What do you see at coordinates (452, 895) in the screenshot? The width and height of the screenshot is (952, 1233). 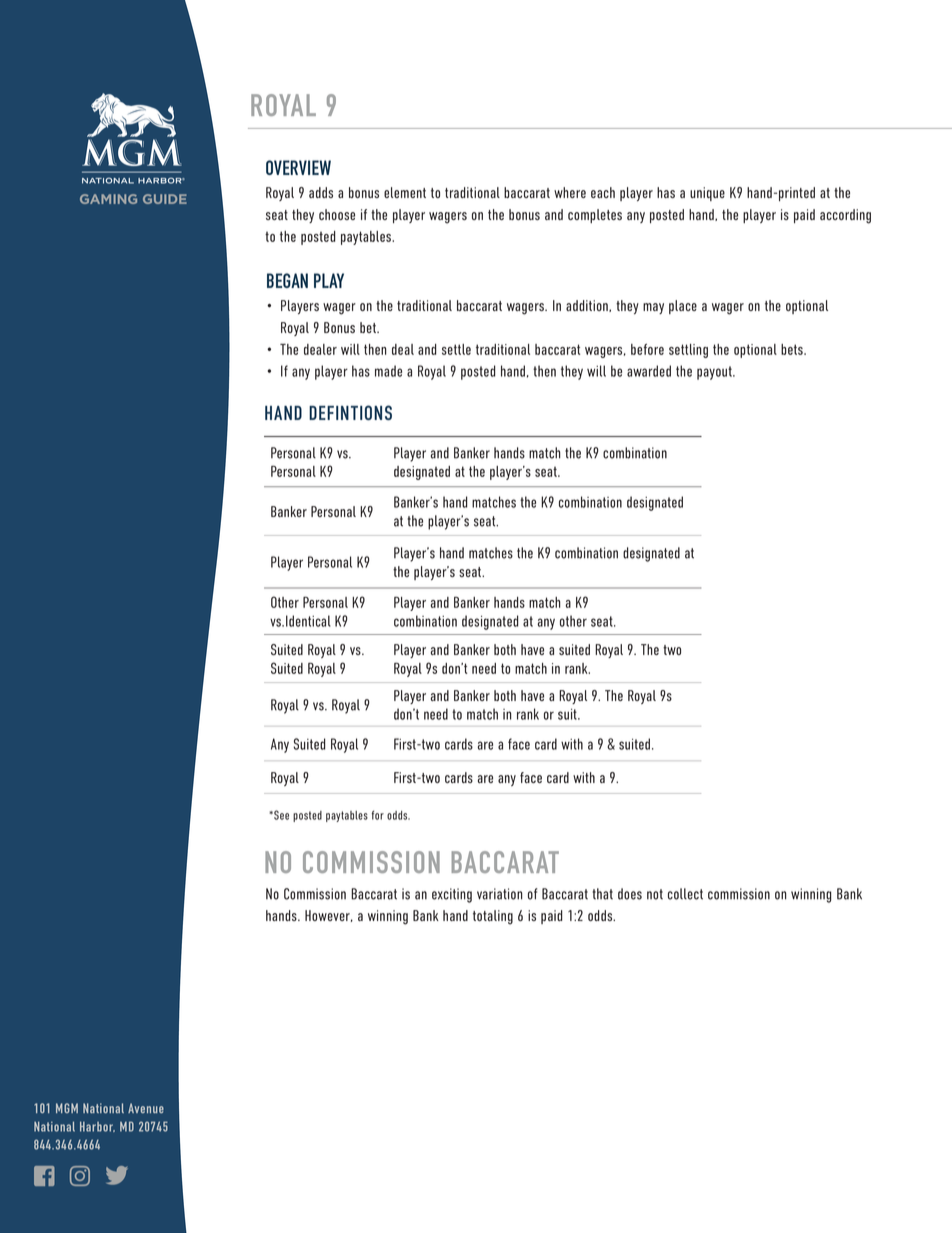 I see `exciting` at bounding box center [452, 895].
